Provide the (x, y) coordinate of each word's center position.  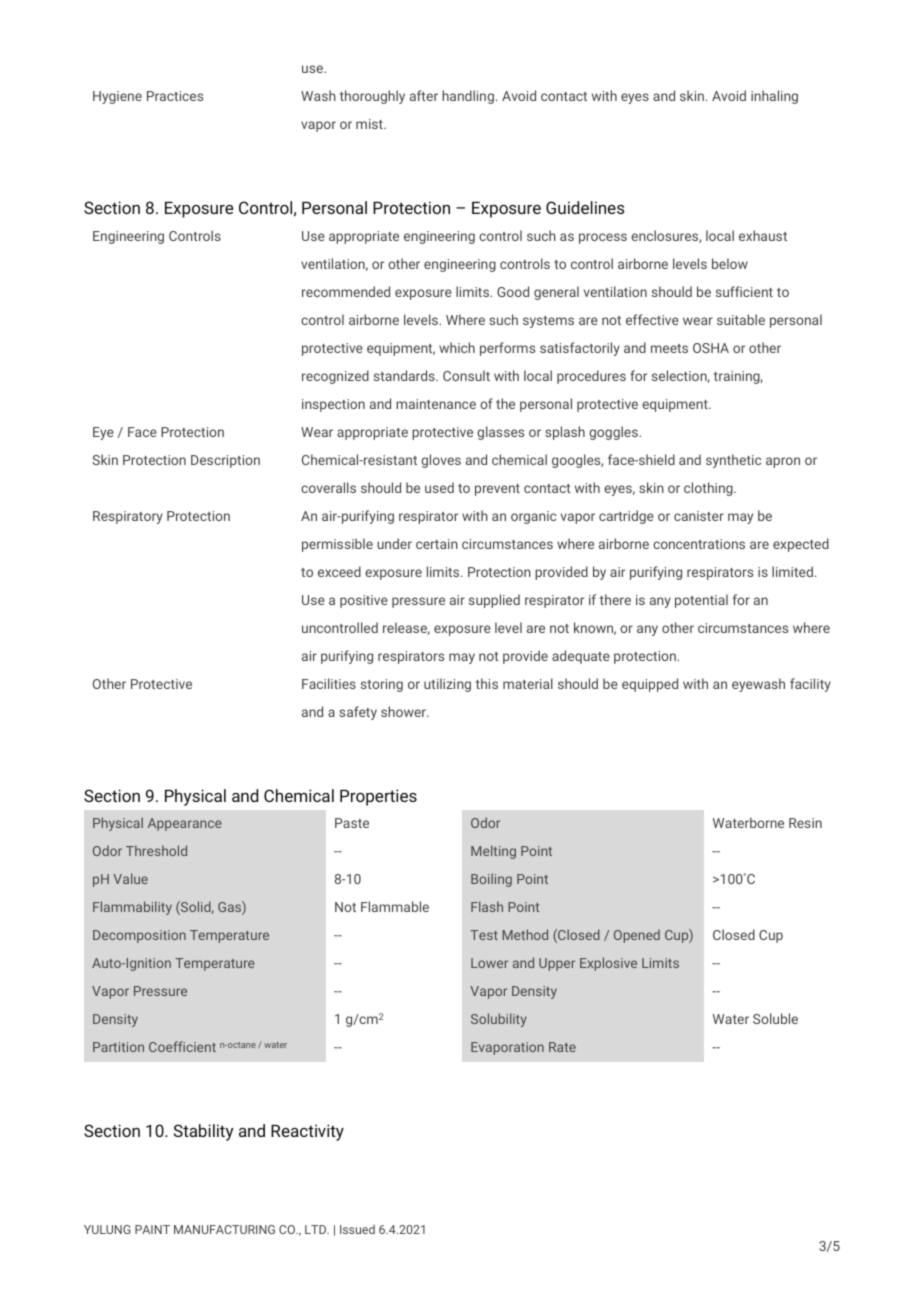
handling (468, 97)
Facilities (329, 683)
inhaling (774, 97)
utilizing (447, 685)
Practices (175, 96)
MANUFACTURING (224, 1229)
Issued (357, 1229)
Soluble (775, 1018)
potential (701, 601)
